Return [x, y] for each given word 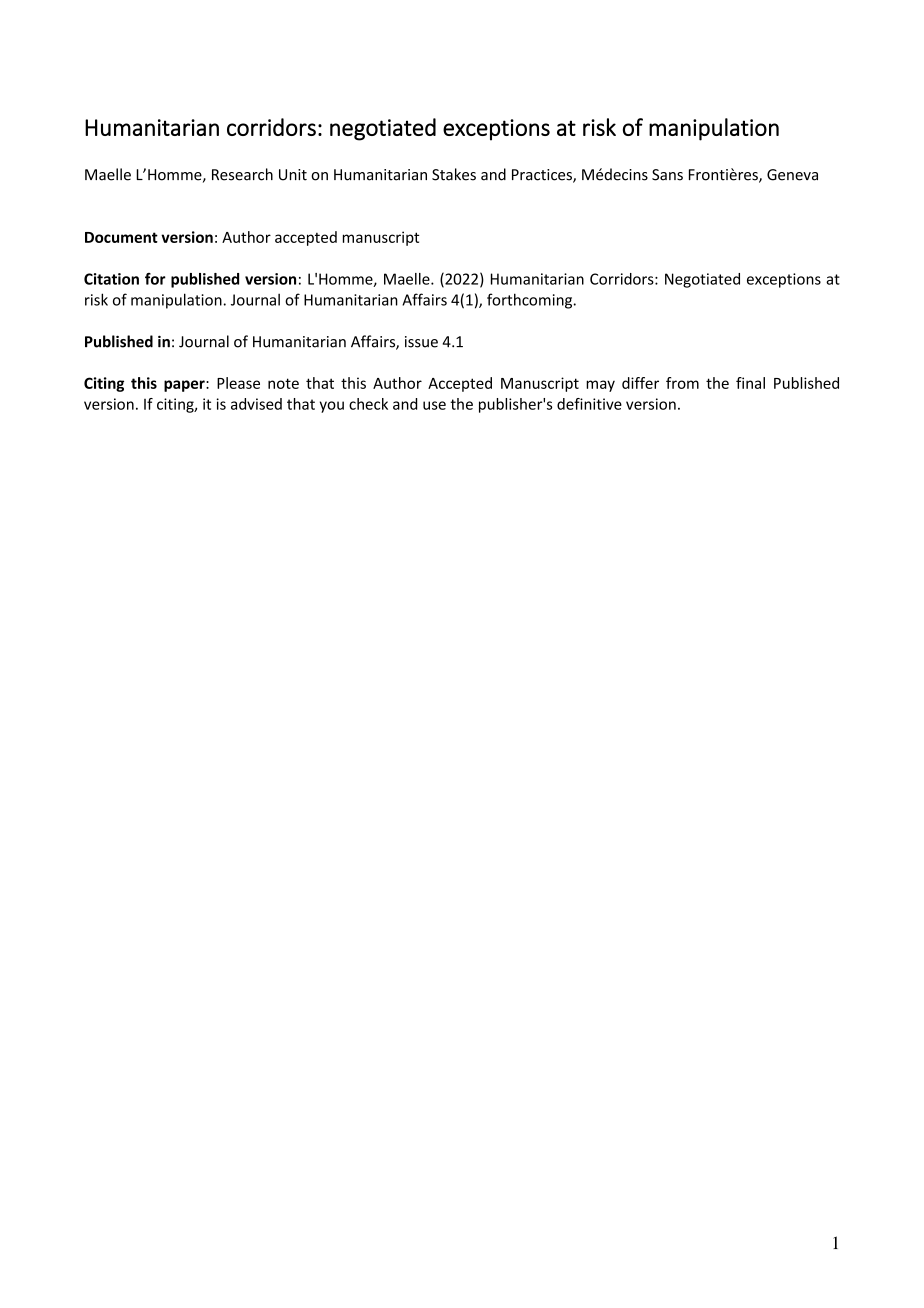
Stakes [454, 174]
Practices [543, 176]
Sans [667, 175]
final [750, 383]
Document [121, 237]
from [682, 383]
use [434, 405]
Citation [111, 279]
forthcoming [531, 301]
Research [242, 174]
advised [256, 404]
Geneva [792, 175]
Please [238, 383]
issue [421, 342]
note [283, 383]
